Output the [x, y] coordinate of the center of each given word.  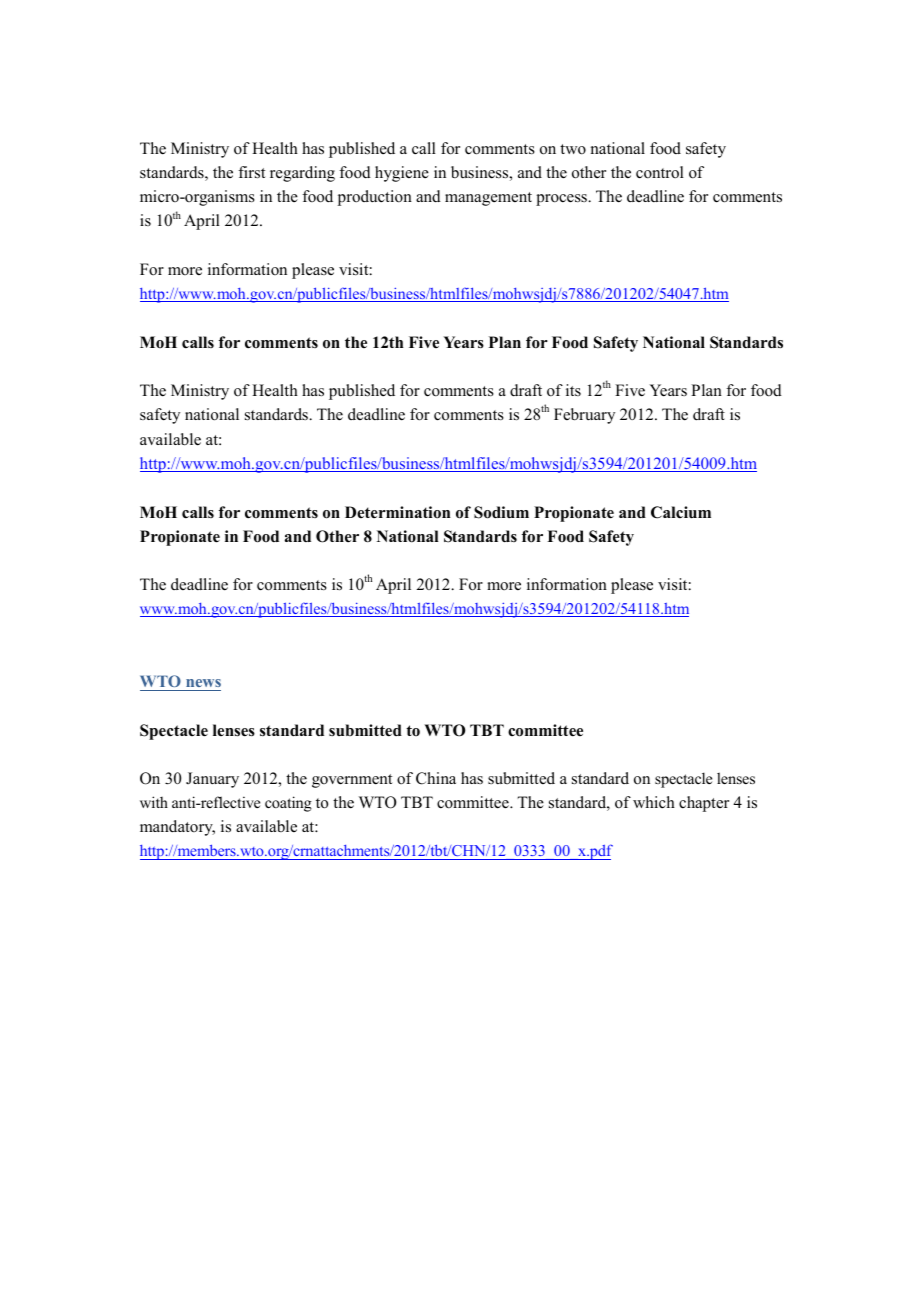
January [212, 780]
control [660, 172]
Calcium [681, 512]
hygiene [402, 174]
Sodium [501, 512]
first [251, 172]
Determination [398, 512]
